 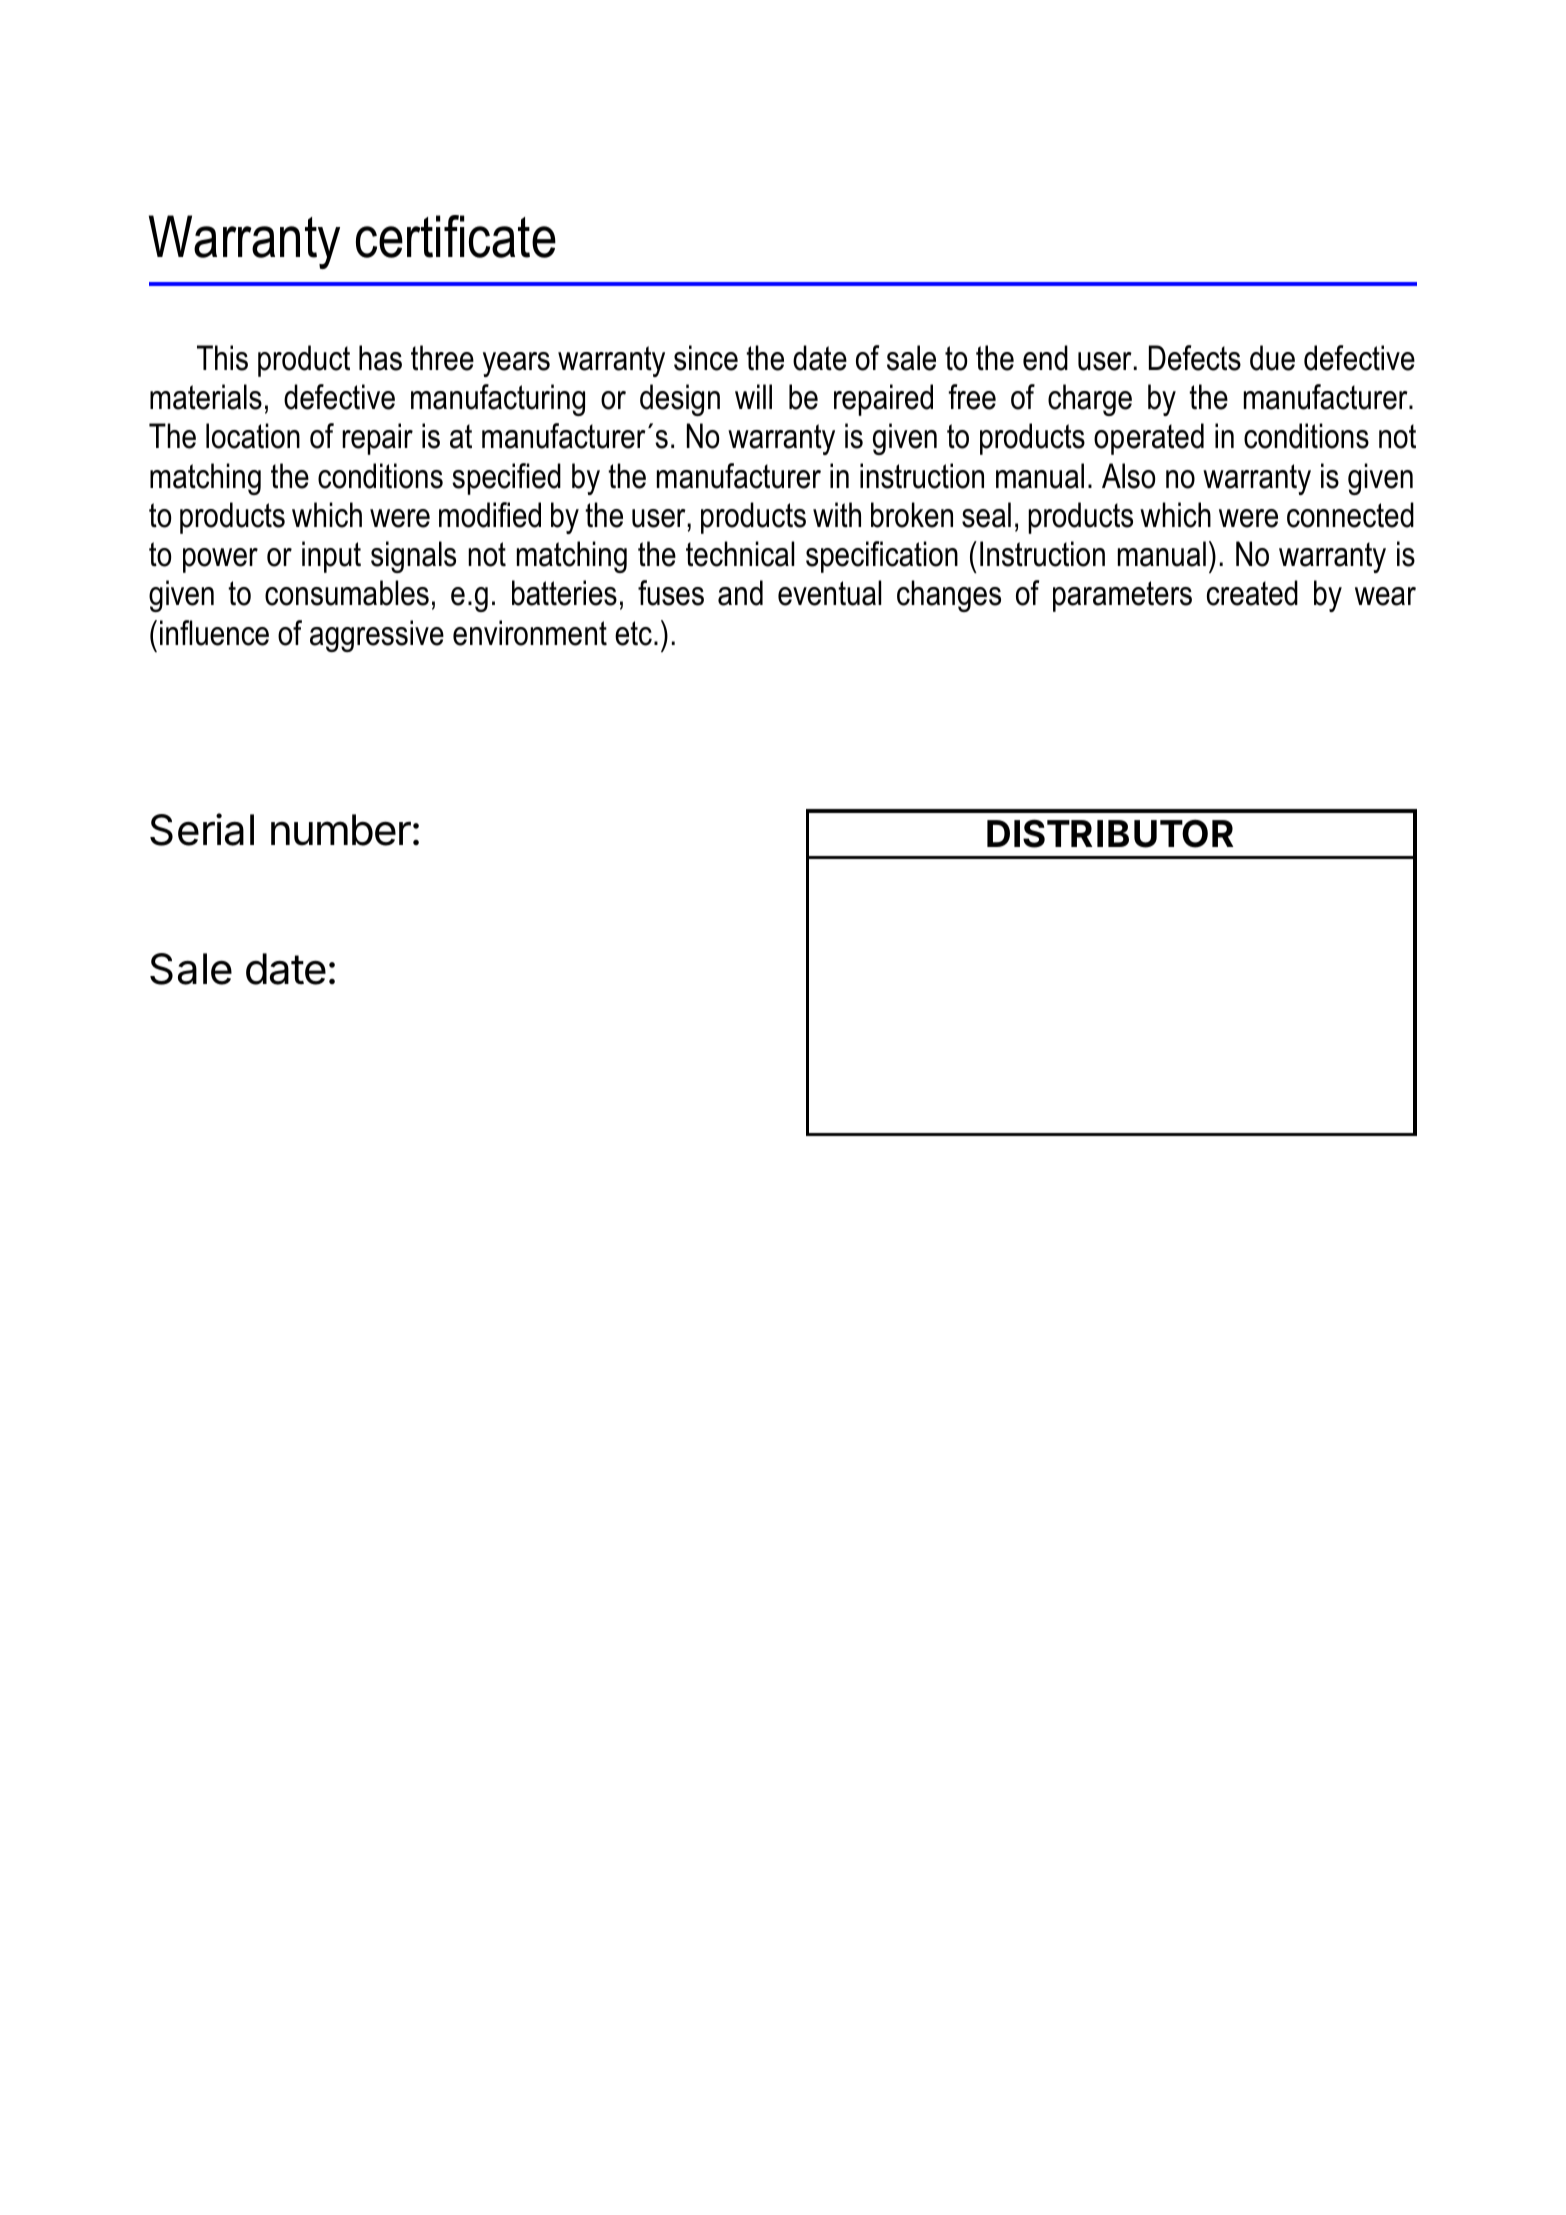 I want to click on due, so click(x=1272, y=358).
